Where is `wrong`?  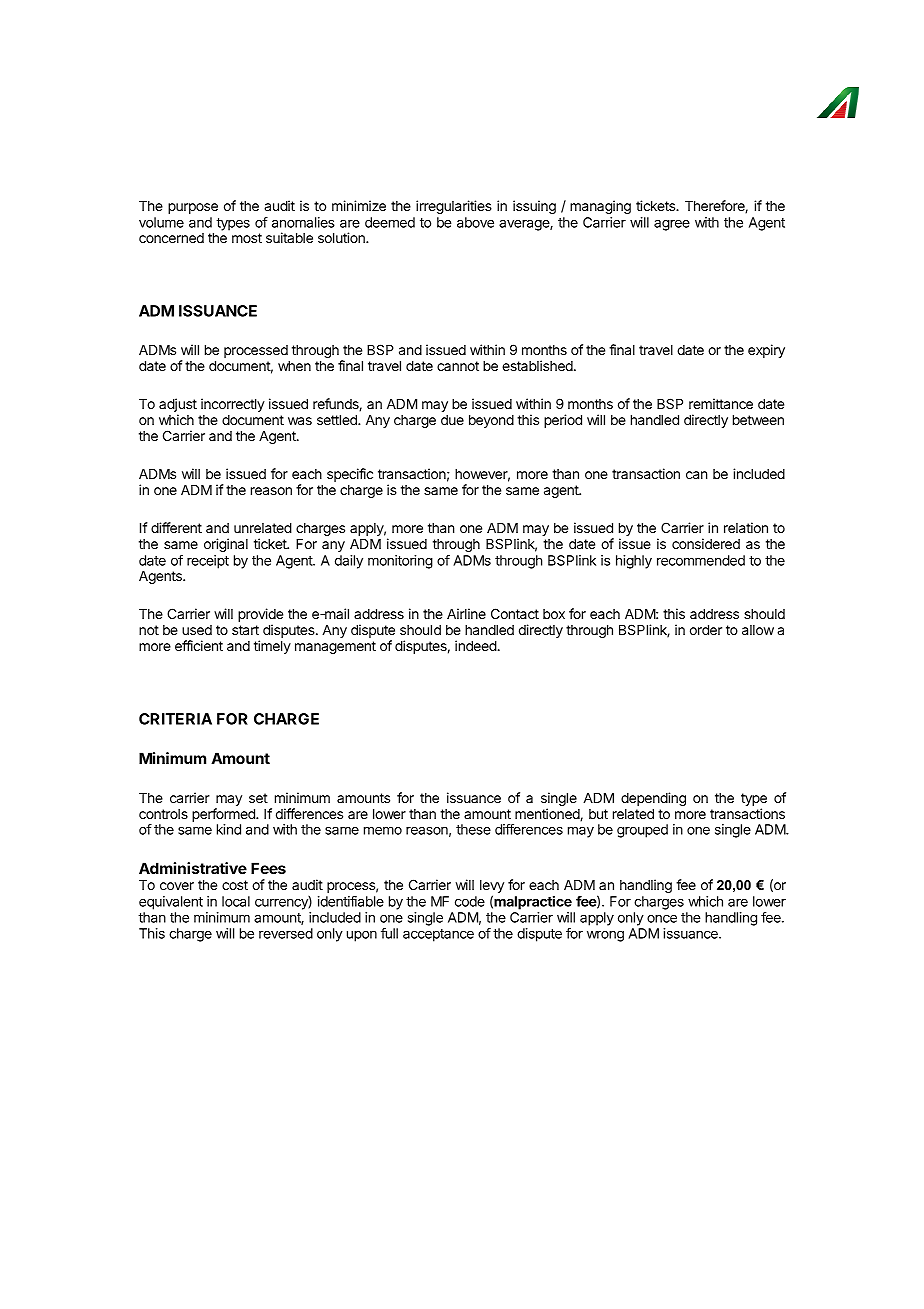 wrong is located at coordinates (605, 936).
